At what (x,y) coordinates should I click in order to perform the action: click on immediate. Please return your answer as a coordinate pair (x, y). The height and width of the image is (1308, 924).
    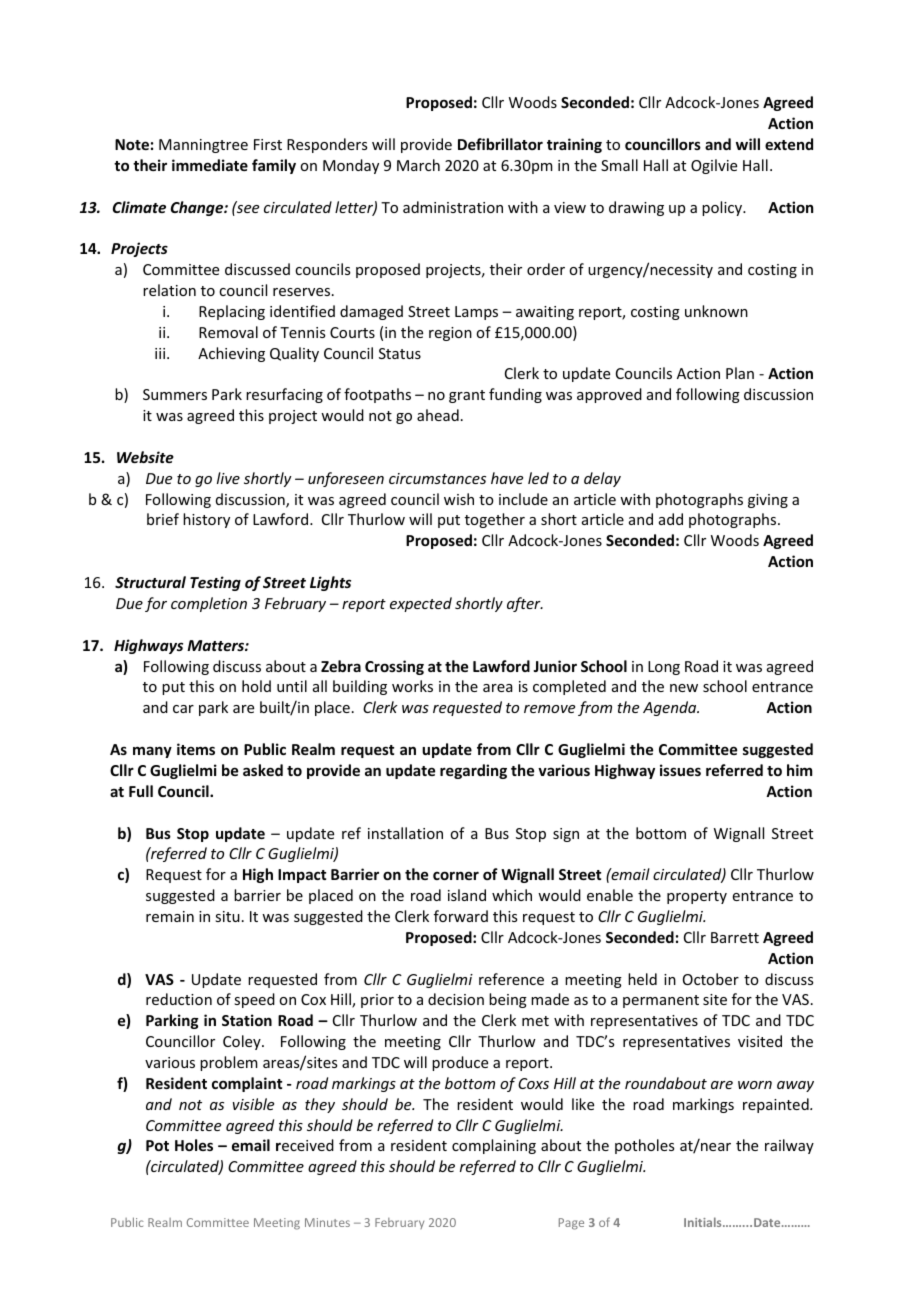
    Looking at the image, I should click on (210, 165).
